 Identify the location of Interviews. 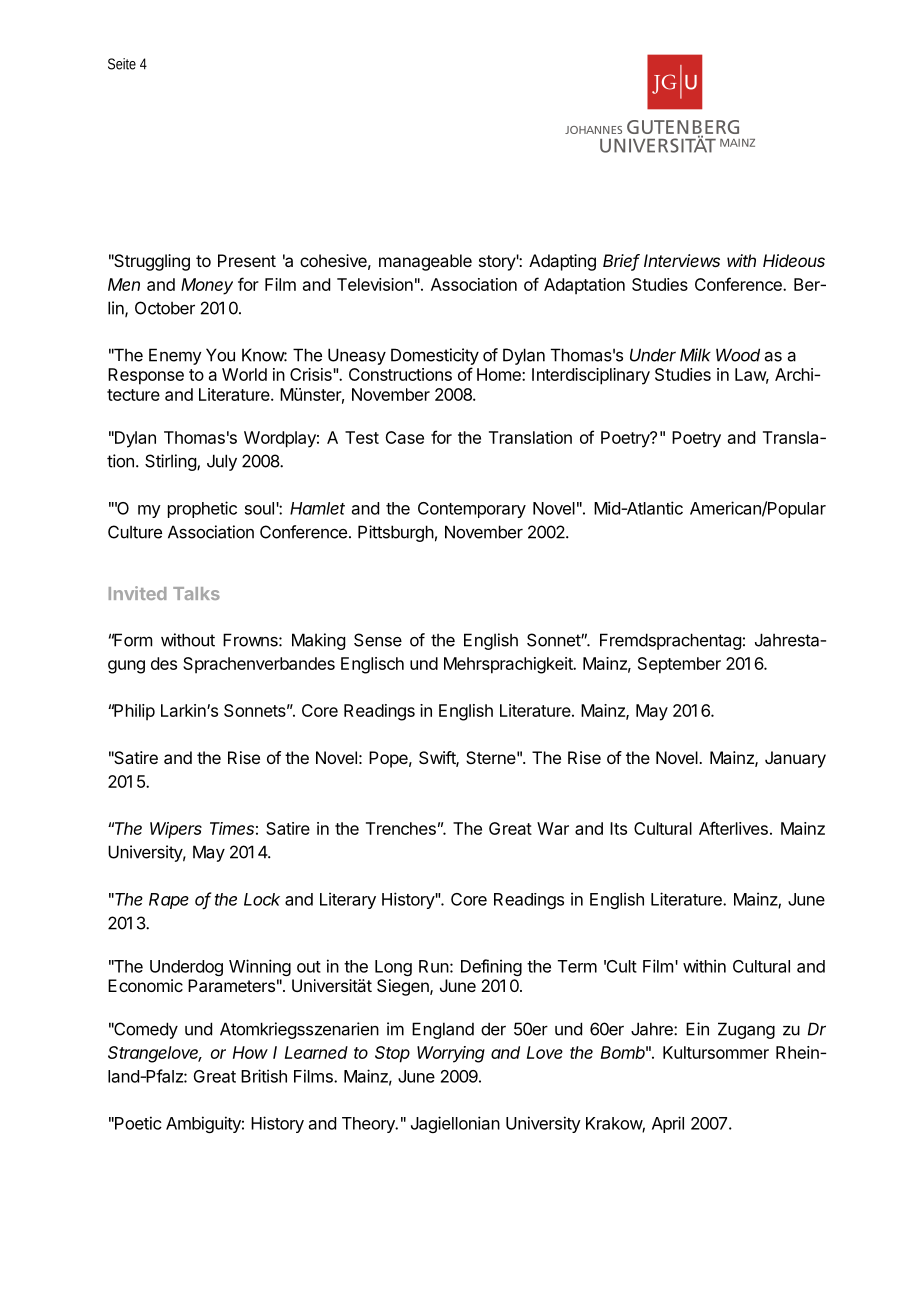
(682, 260).
